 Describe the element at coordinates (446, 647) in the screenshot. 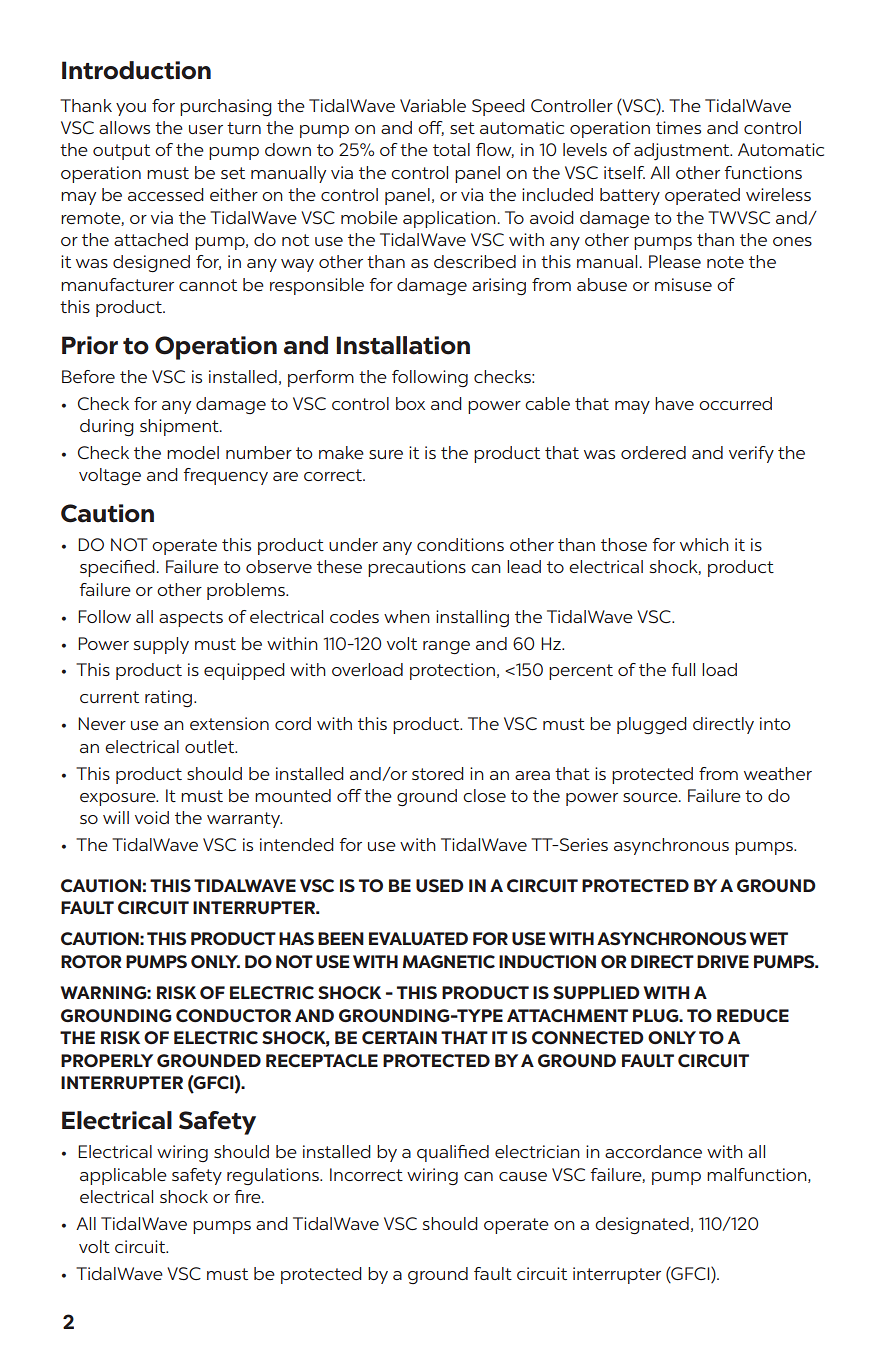

I see `range` at that location.
